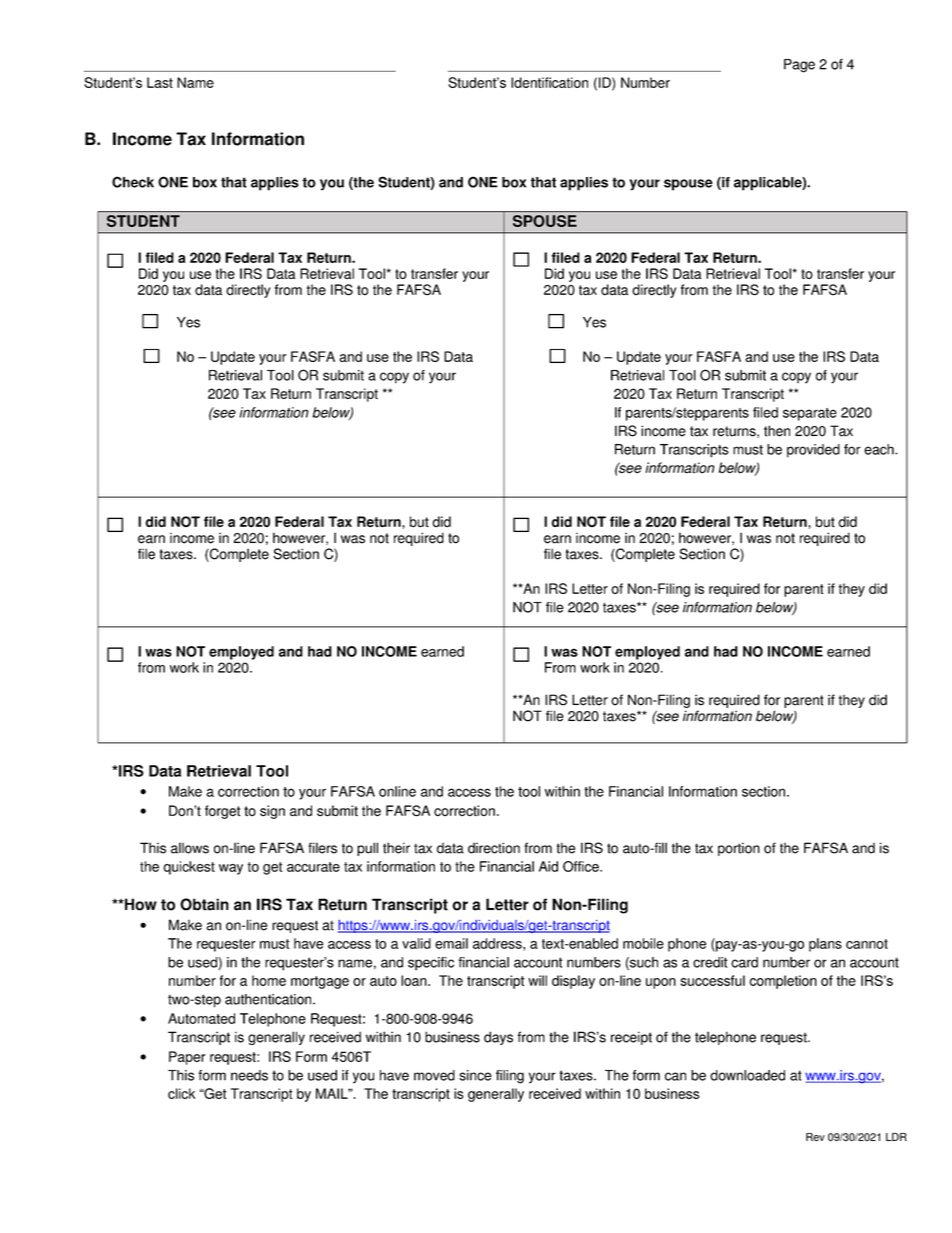 Image resolution: width=952 pixels, height=1233 pixels. Describe the element at coordinates (223, 812) in the image. I see `forget` at that location.
